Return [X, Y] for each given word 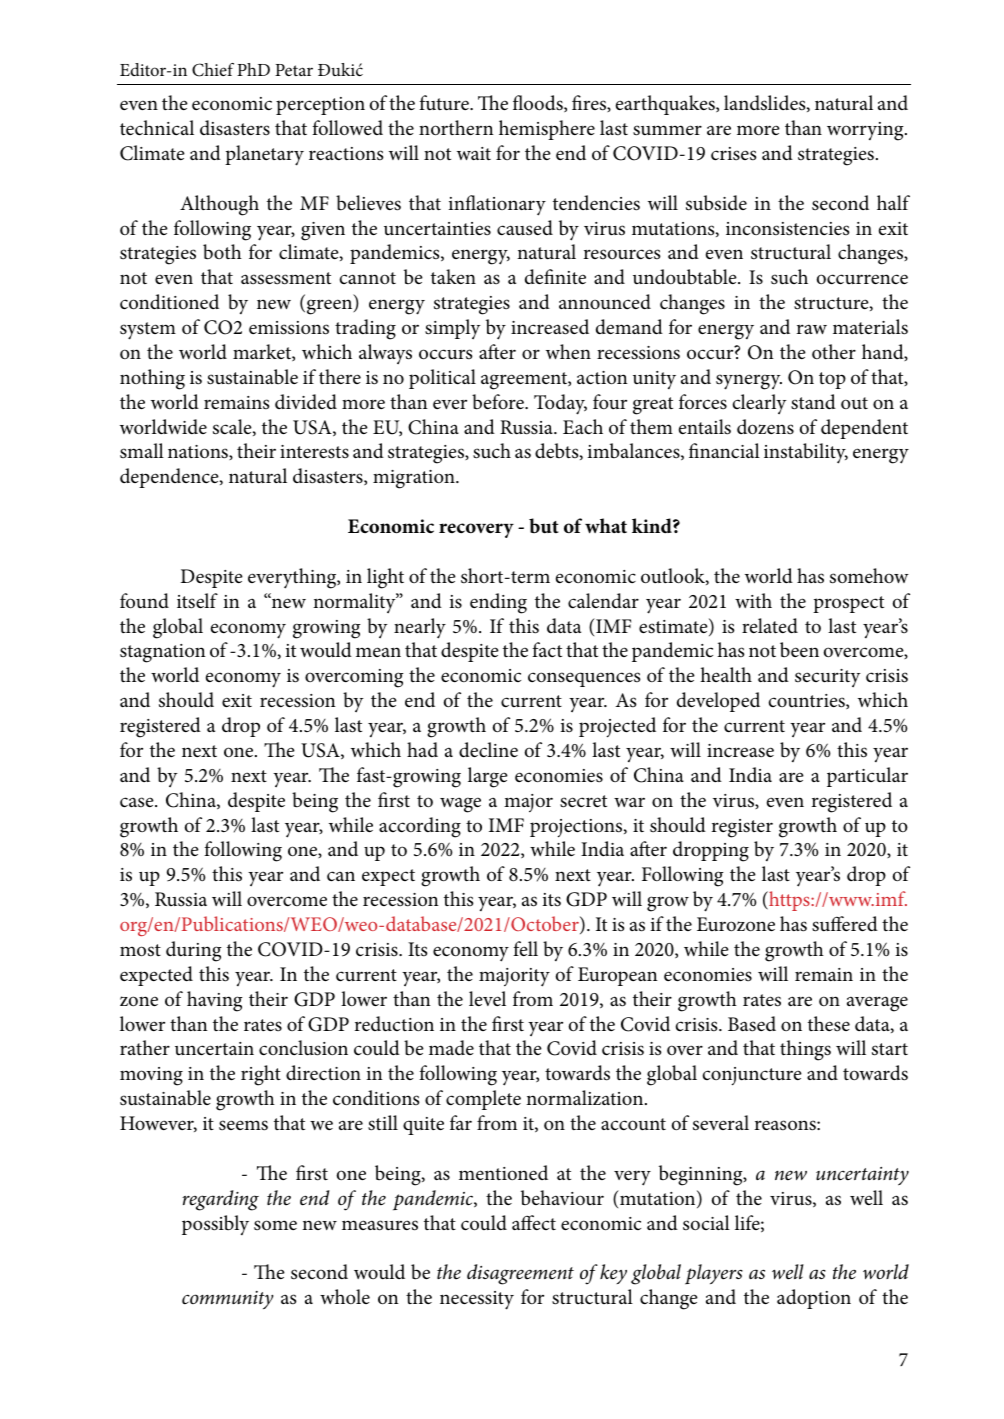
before [499, 402]
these [829, 1023]
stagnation [163, 653]
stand [813, 402]
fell [525, 948]
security [828, 678]
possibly [215, 1225]
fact [547, 649]
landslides [766, 103]
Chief [213, 70]
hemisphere [547, 130]
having [214, 1001]
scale [233, 427]
